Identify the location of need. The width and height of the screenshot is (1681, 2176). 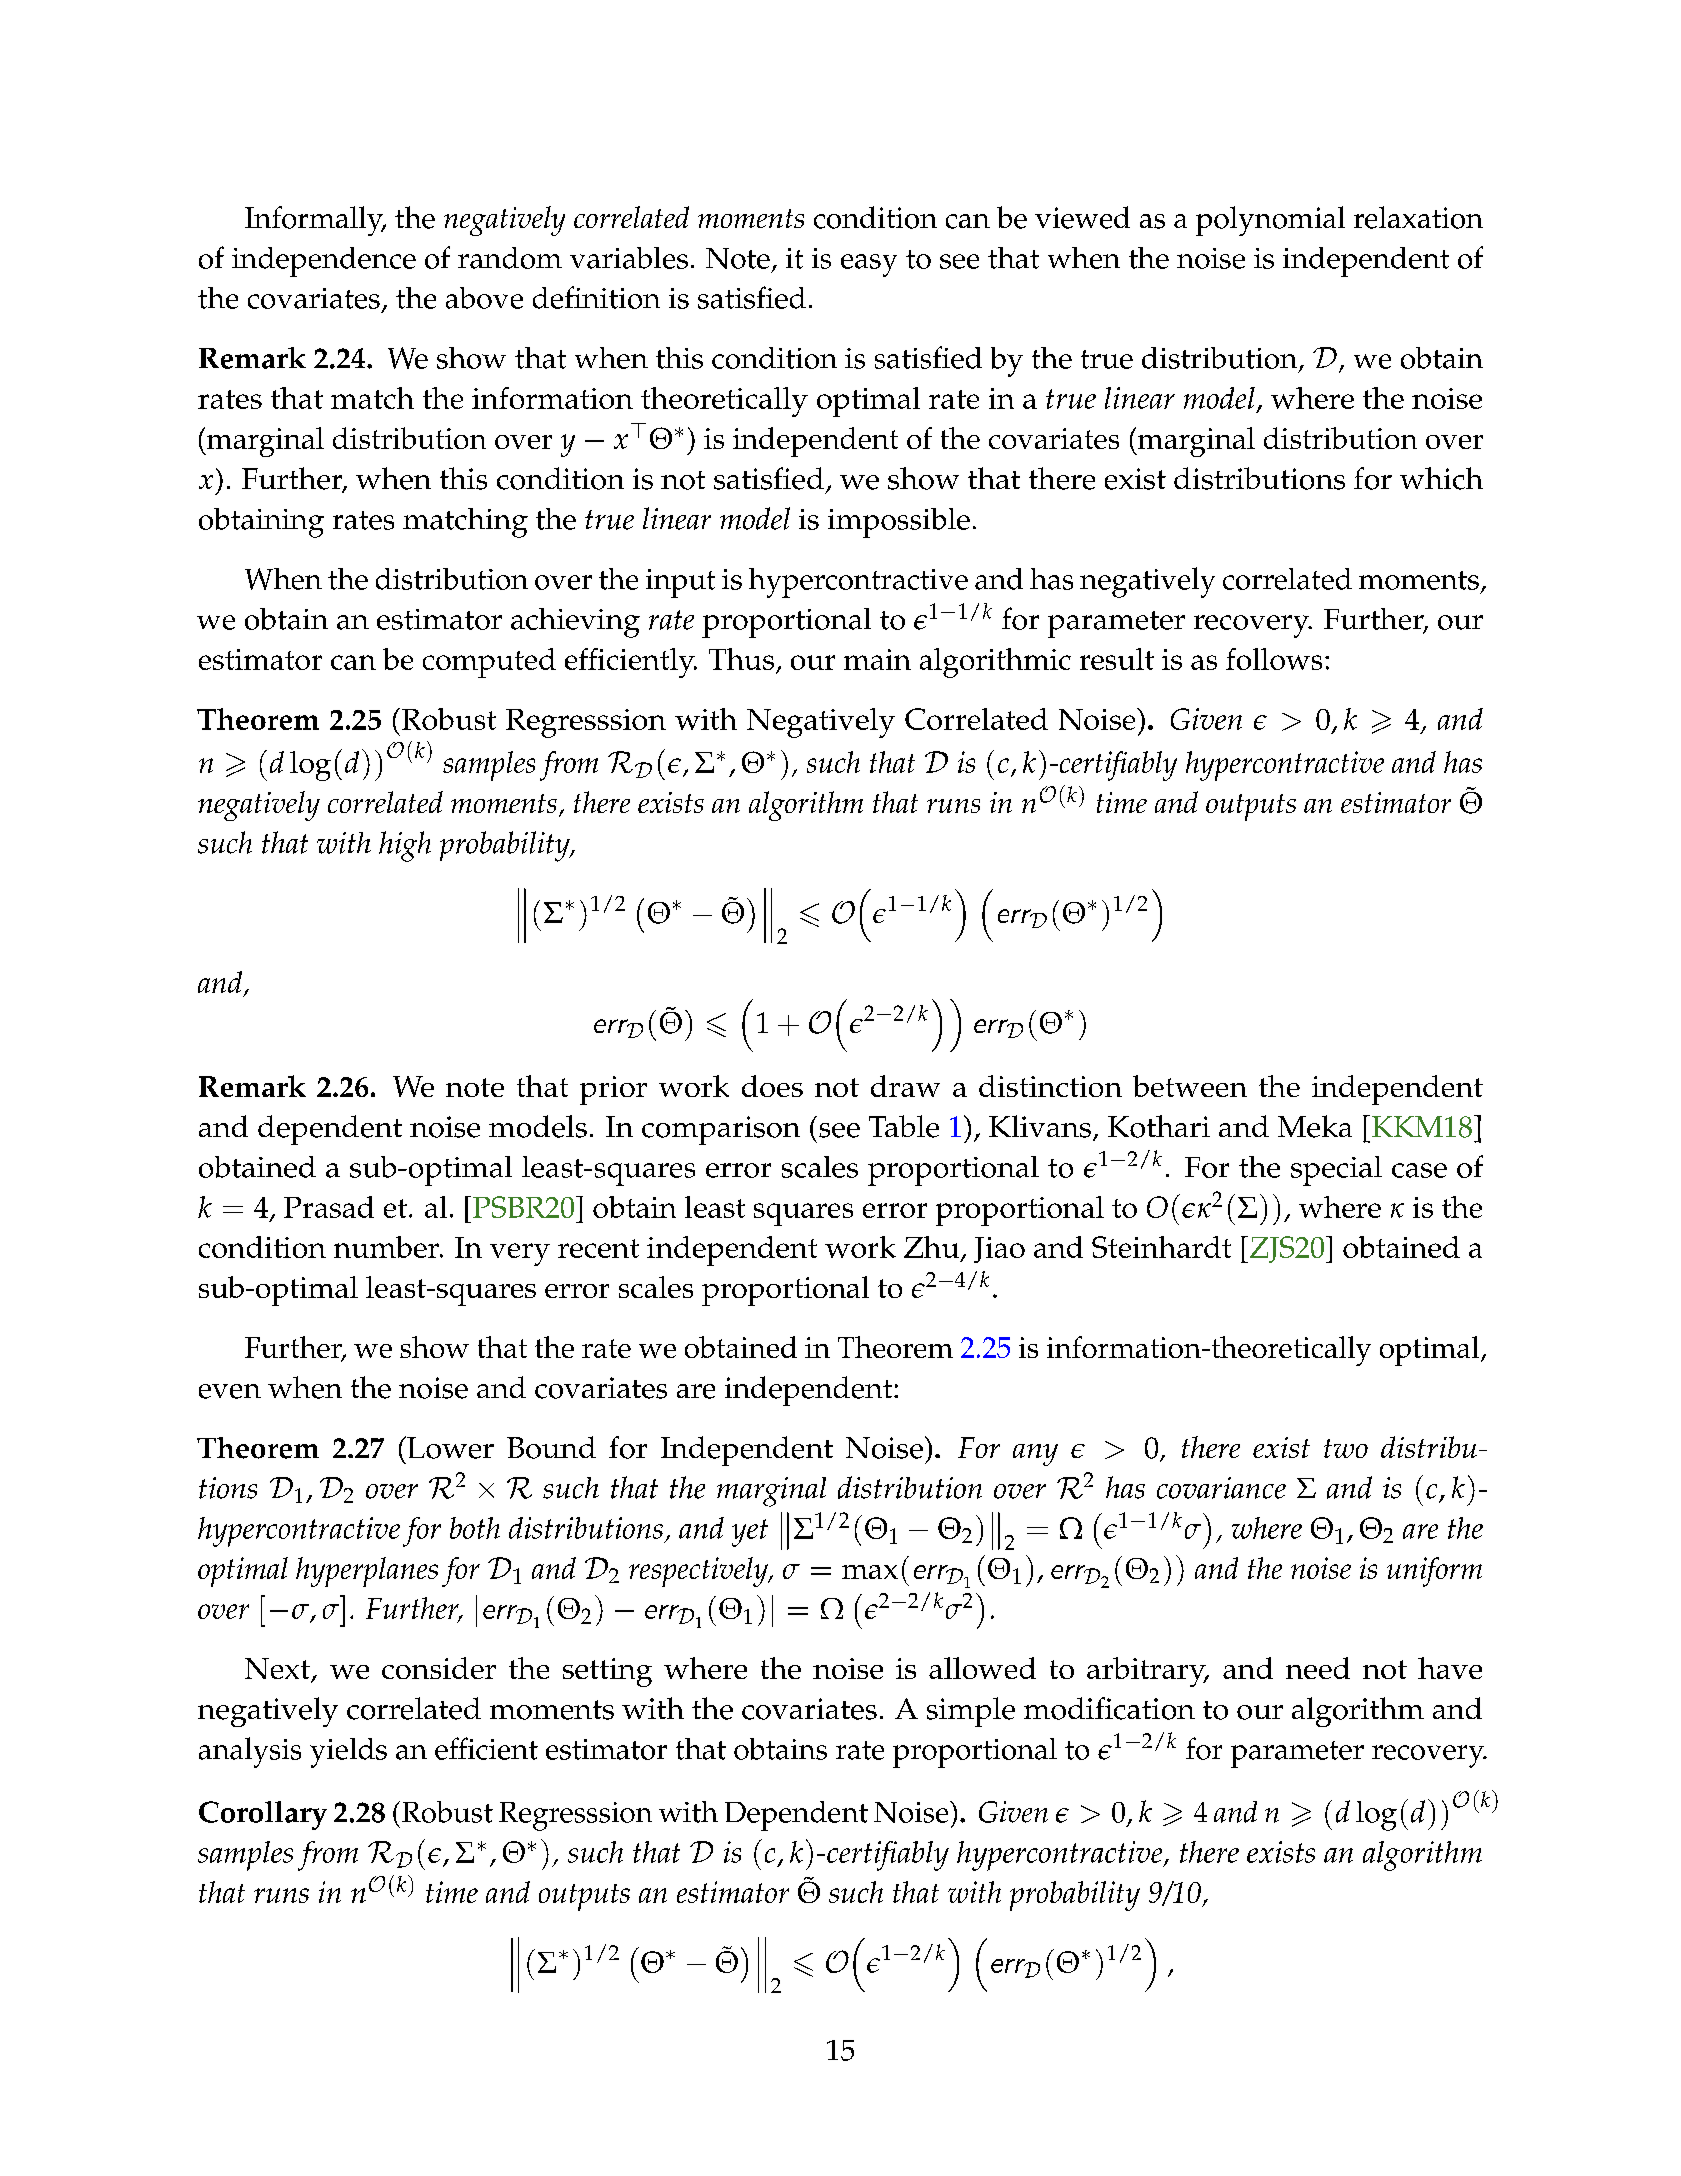
(1318, 1668).
